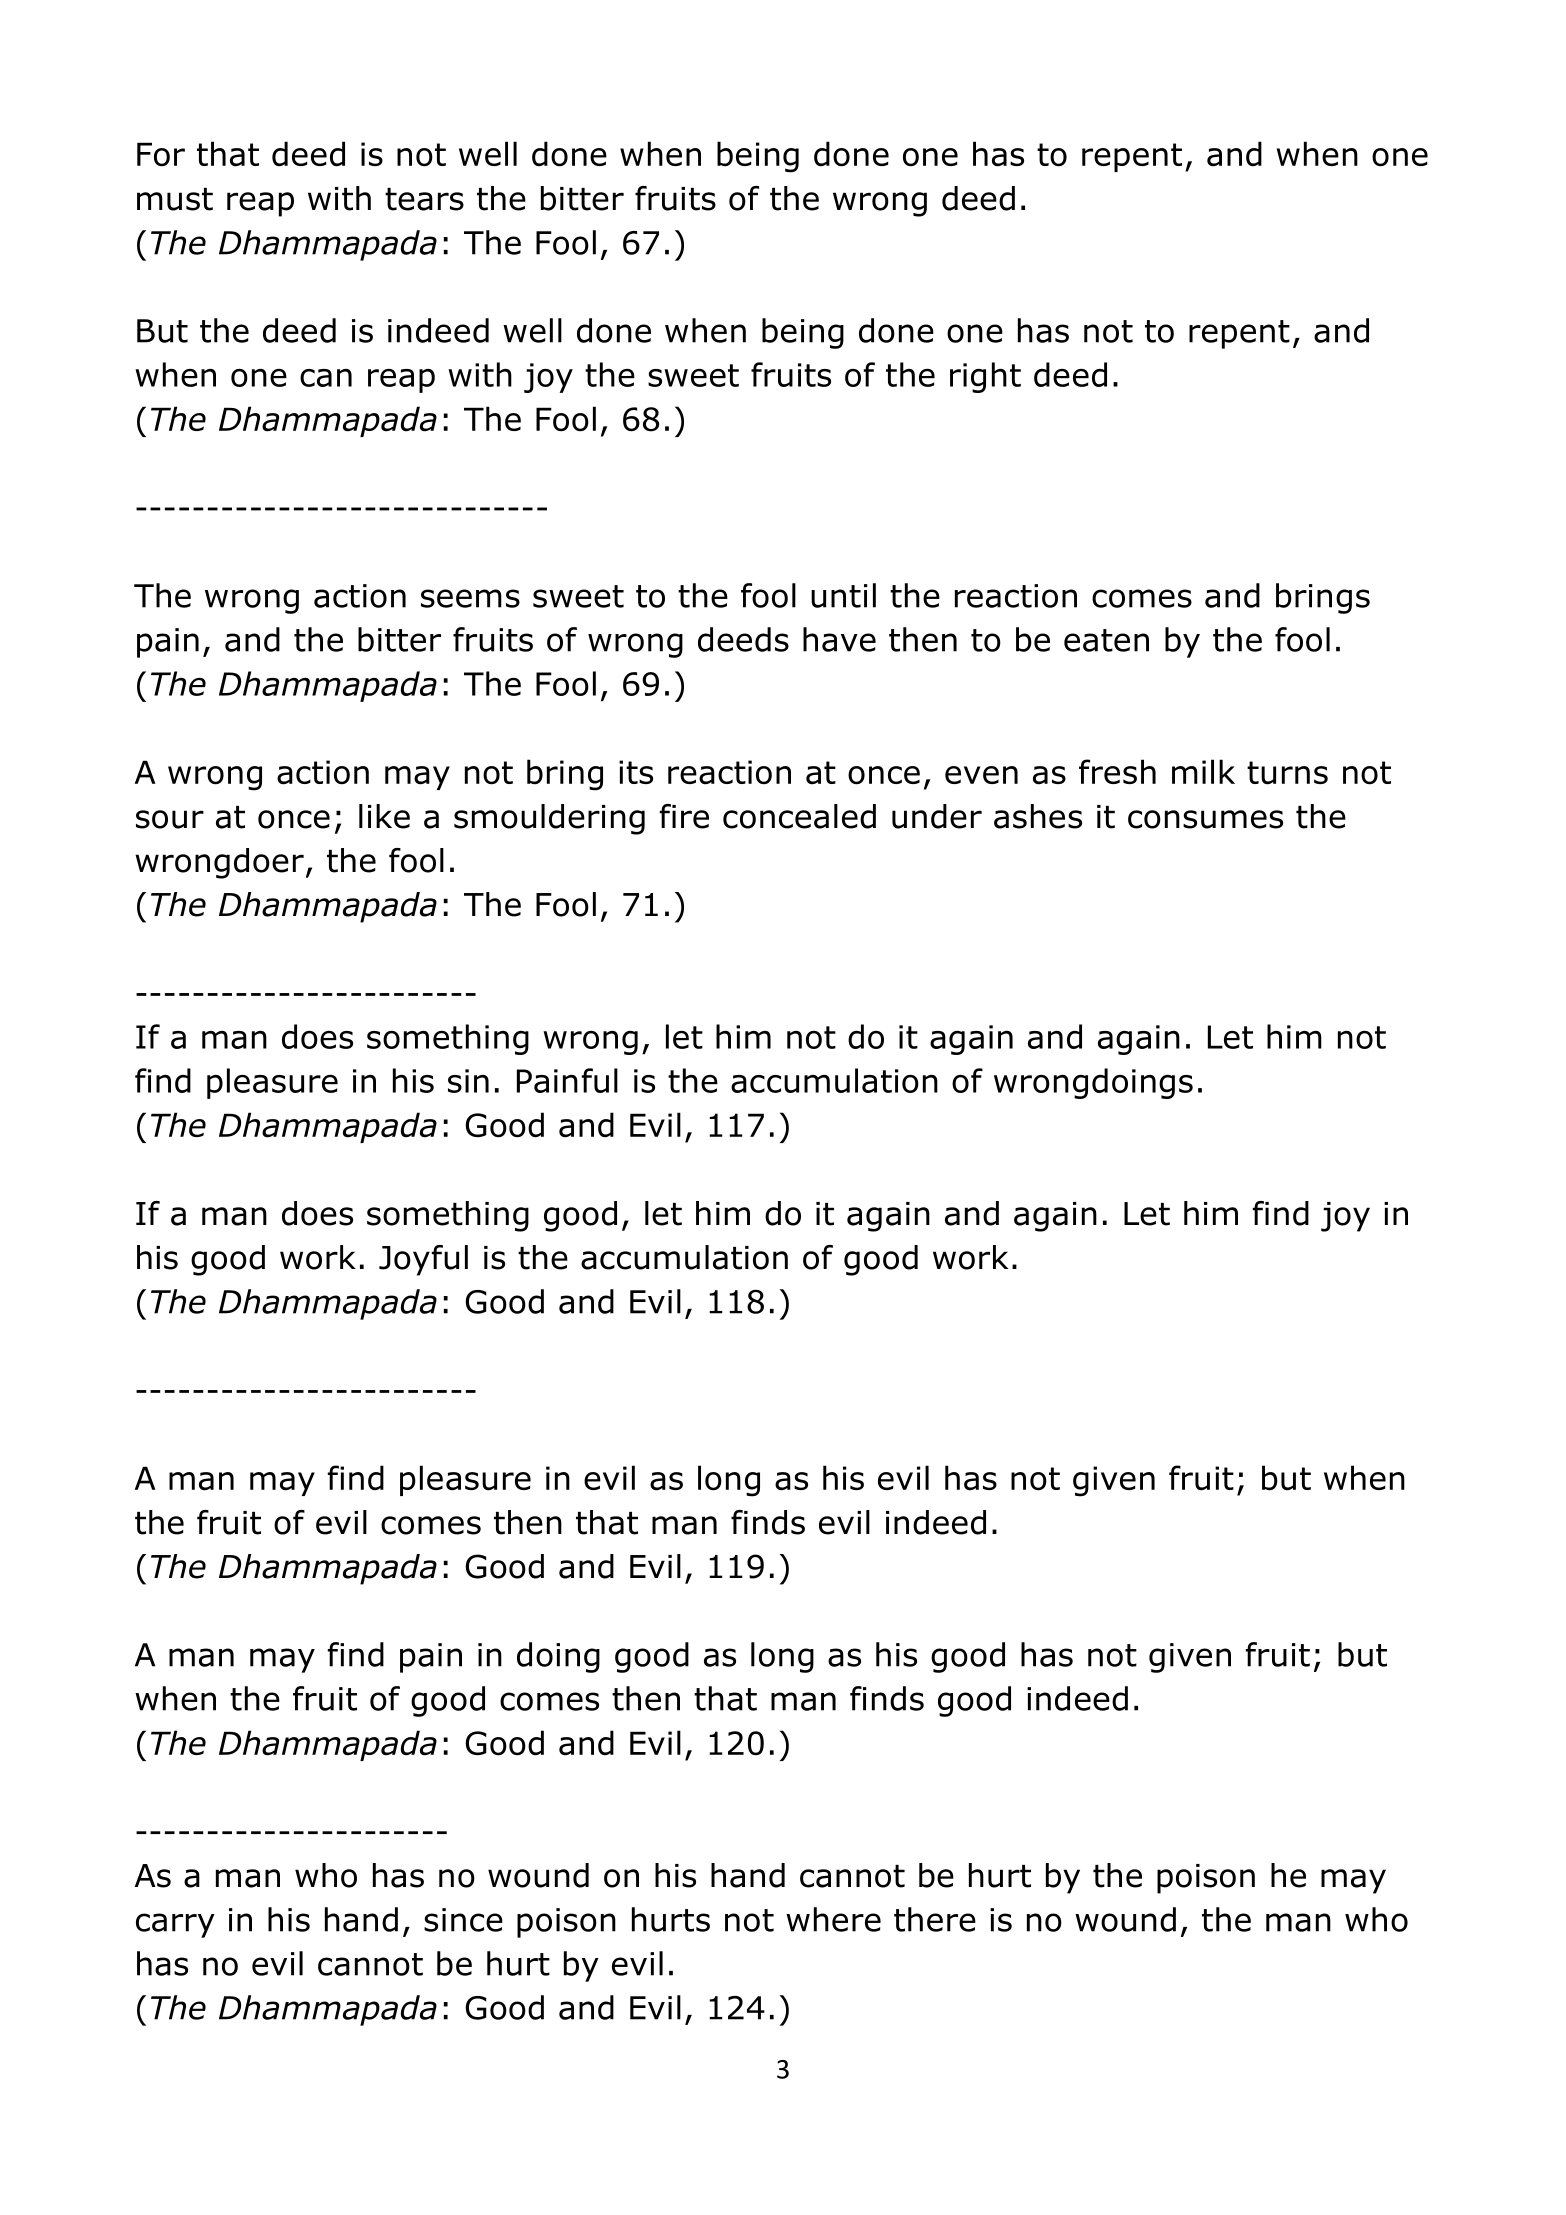  Describe the element at coordinates (175, 1925) in the screenshot. I see `carry` at that location.
